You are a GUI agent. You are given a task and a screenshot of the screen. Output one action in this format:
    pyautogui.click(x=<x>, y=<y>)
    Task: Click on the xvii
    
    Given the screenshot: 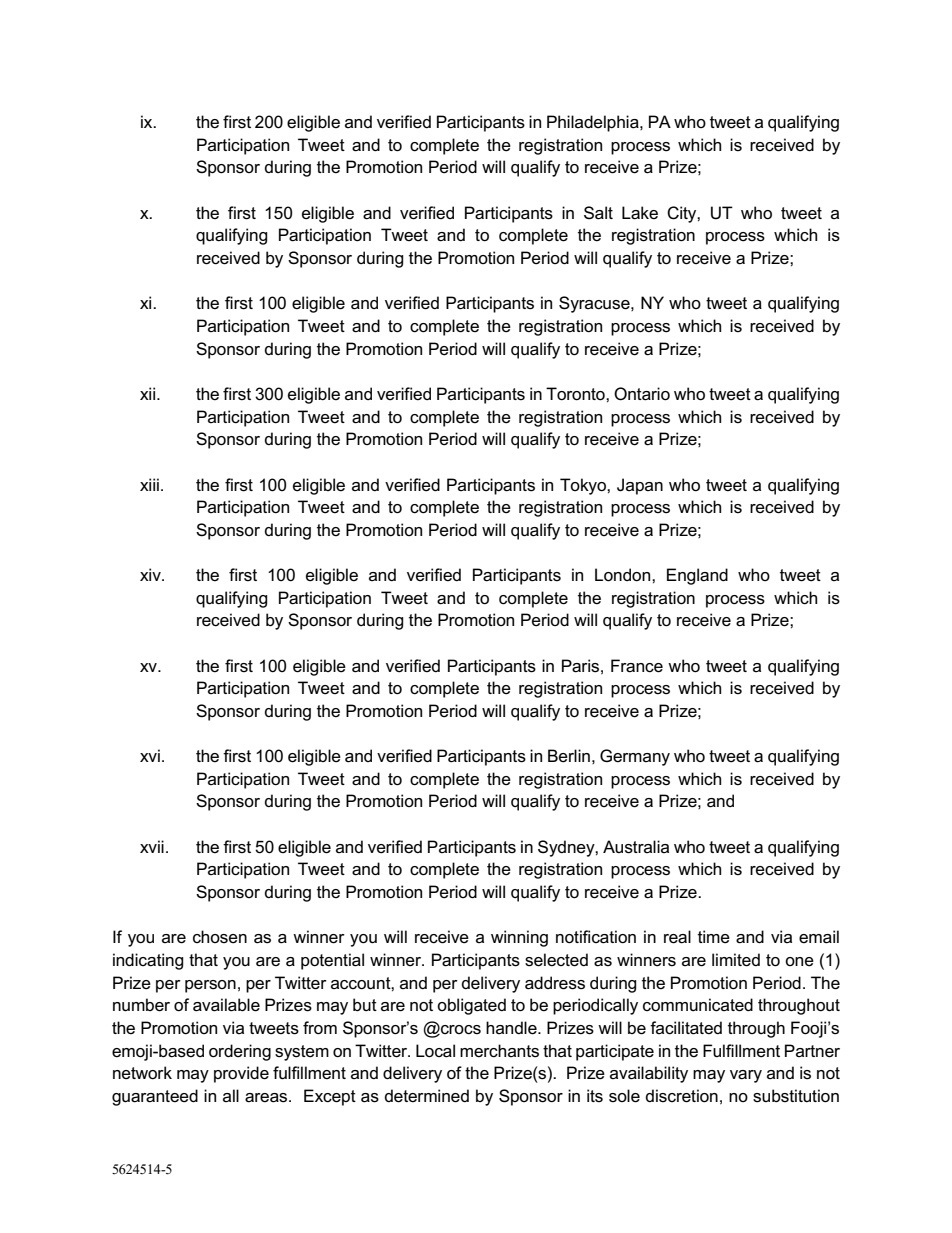 What is the action you would take?
    pyautogui.click(x=152, y=846)
